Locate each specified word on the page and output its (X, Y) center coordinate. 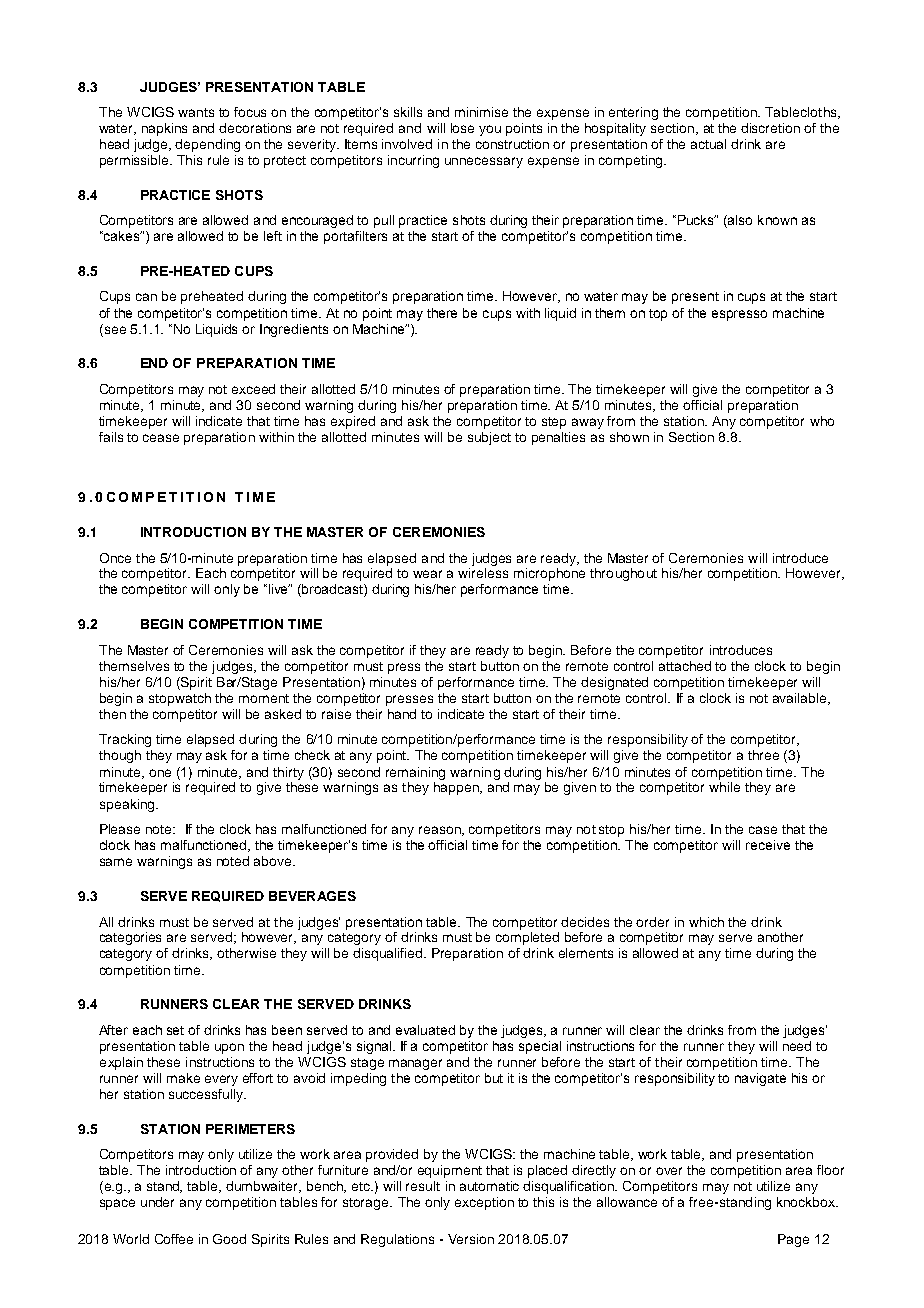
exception (484, 1203)
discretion (770, 128)
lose (462, 128)
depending (207, 145)
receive (768, 845)
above (274, 861)
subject (489, 438)
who (822, 421)
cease (161, 438)
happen (457, 788)
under (157, 1202)
